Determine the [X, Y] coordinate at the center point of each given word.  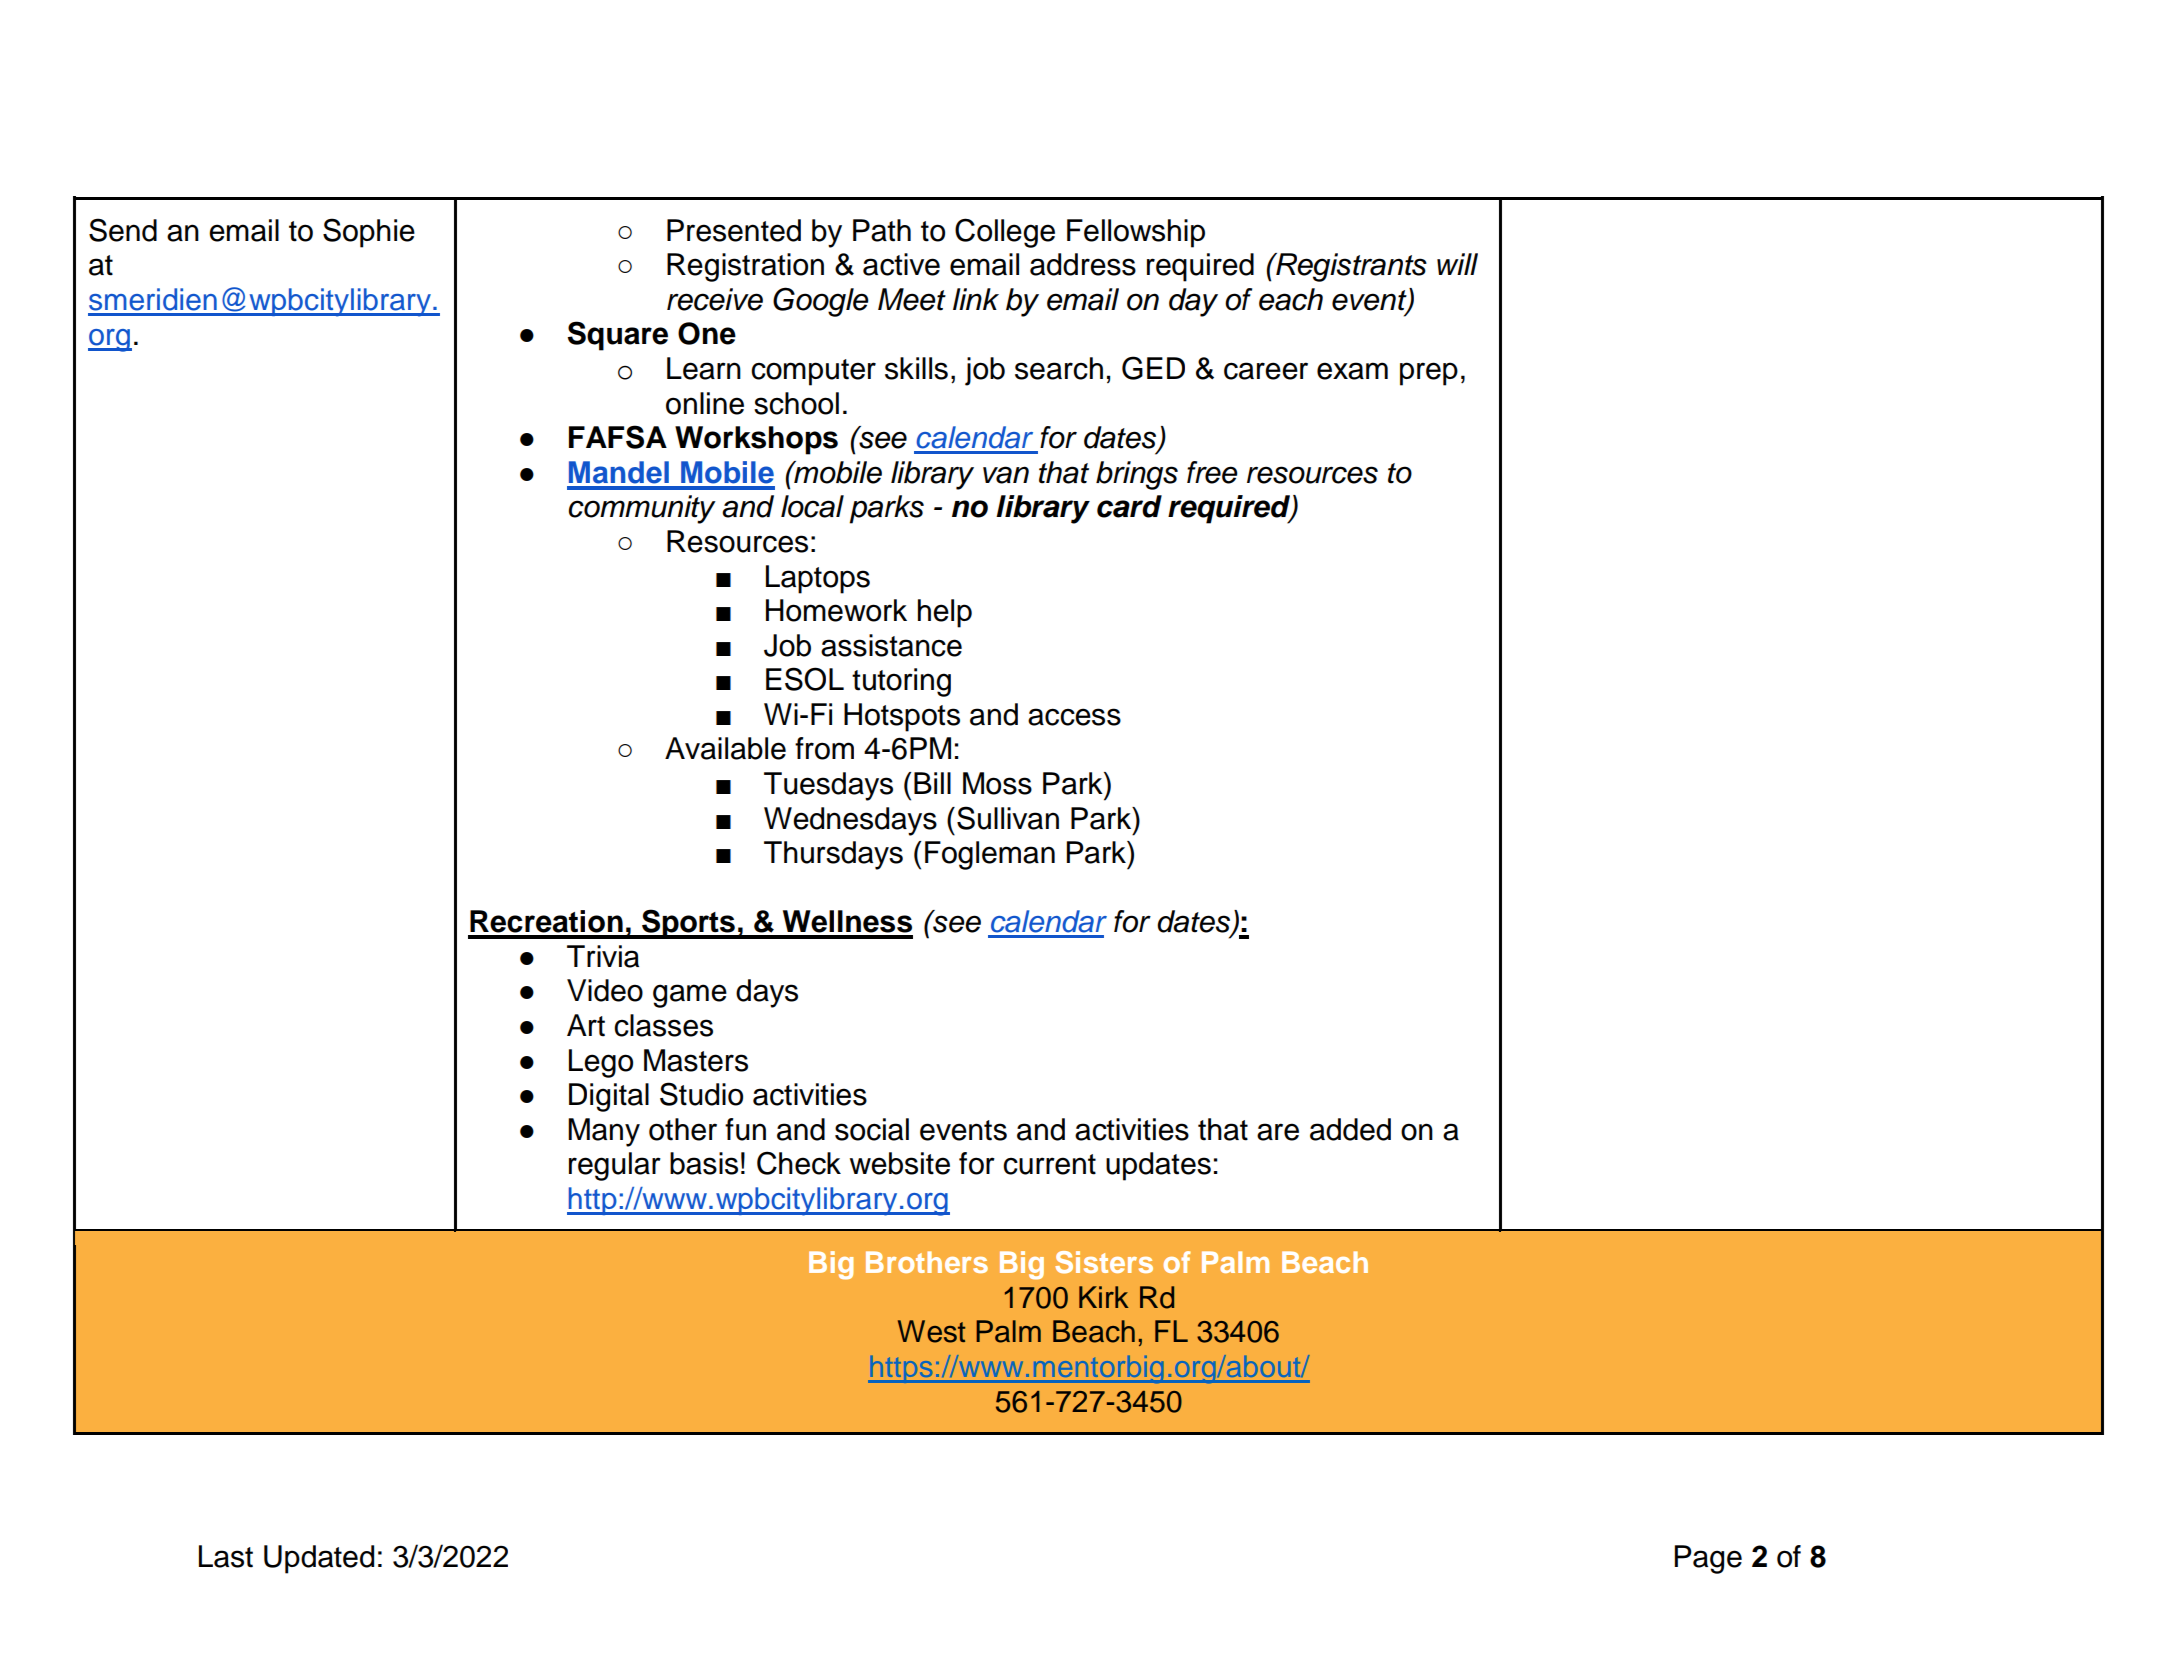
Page [1708, 1559]
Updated [319, 1559]
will [1457, 264]
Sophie [369, 233]
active [901, 264]
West [931, 1331]
